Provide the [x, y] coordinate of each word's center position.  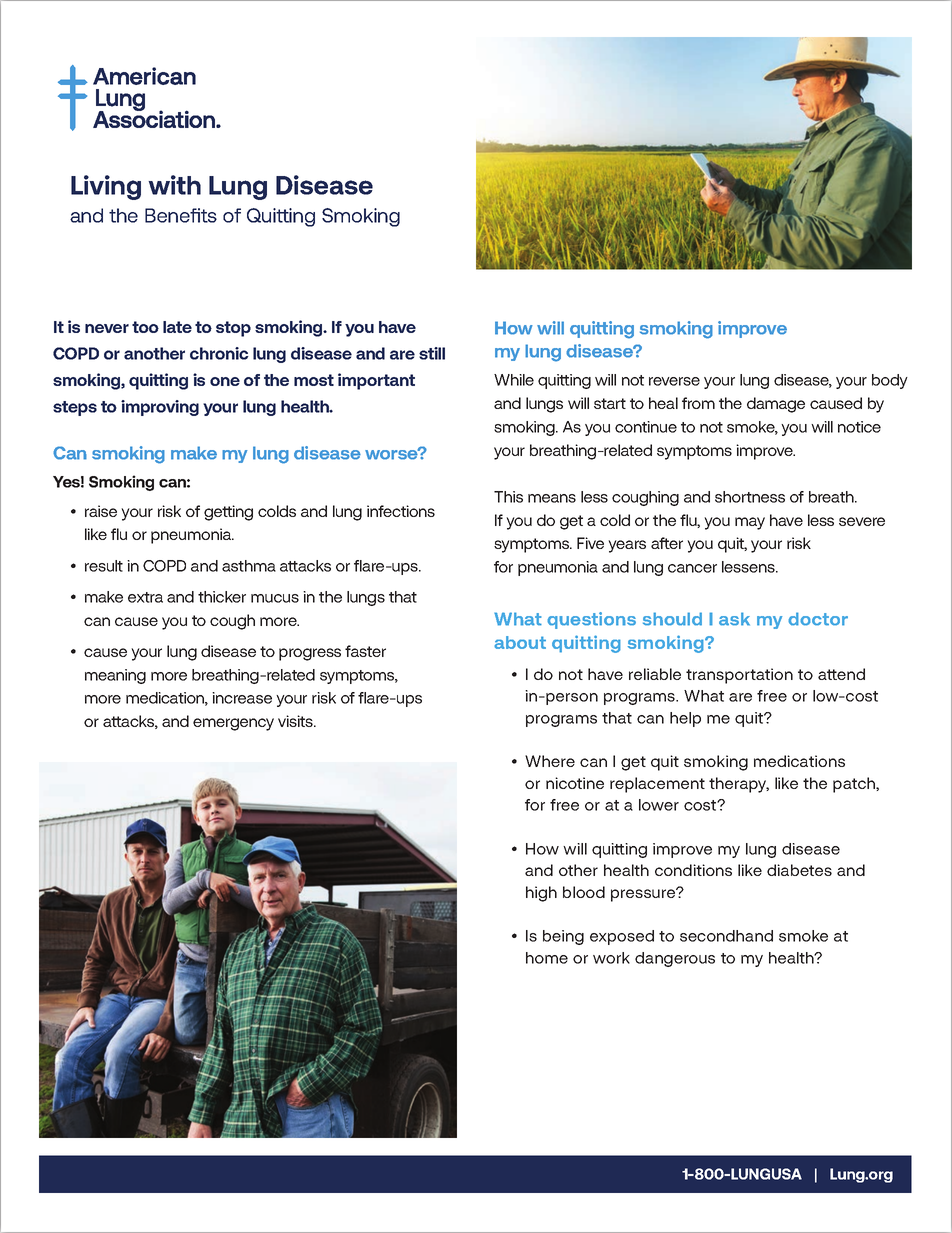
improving [160, 408]
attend [841, 674]
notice [859, 427]
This [508, 497]
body [890, 381]
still [432, 353]
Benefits [181, 215]
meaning [115, 676]
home [547, 958]
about [520, 642]
